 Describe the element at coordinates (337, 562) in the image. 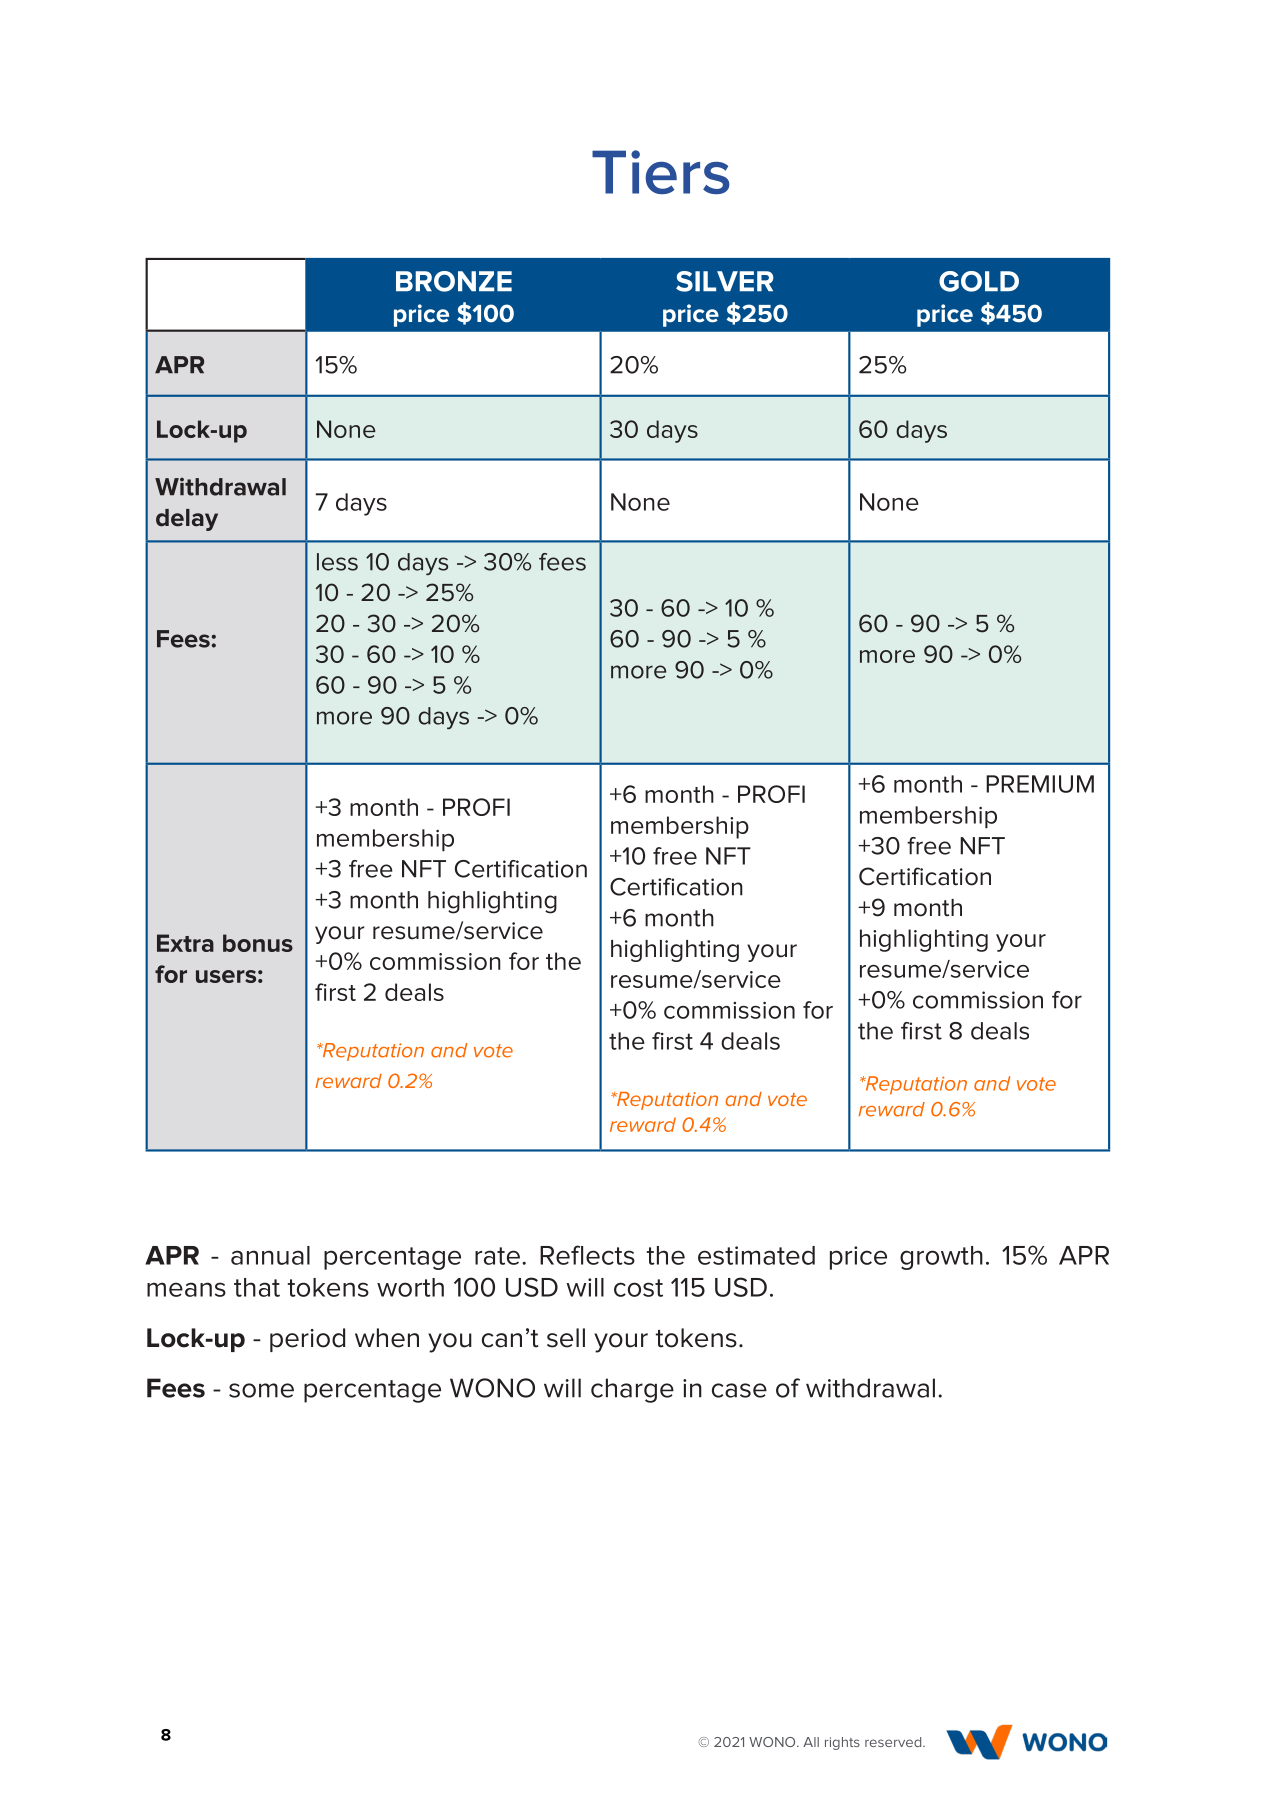

I see `less` at that location.
